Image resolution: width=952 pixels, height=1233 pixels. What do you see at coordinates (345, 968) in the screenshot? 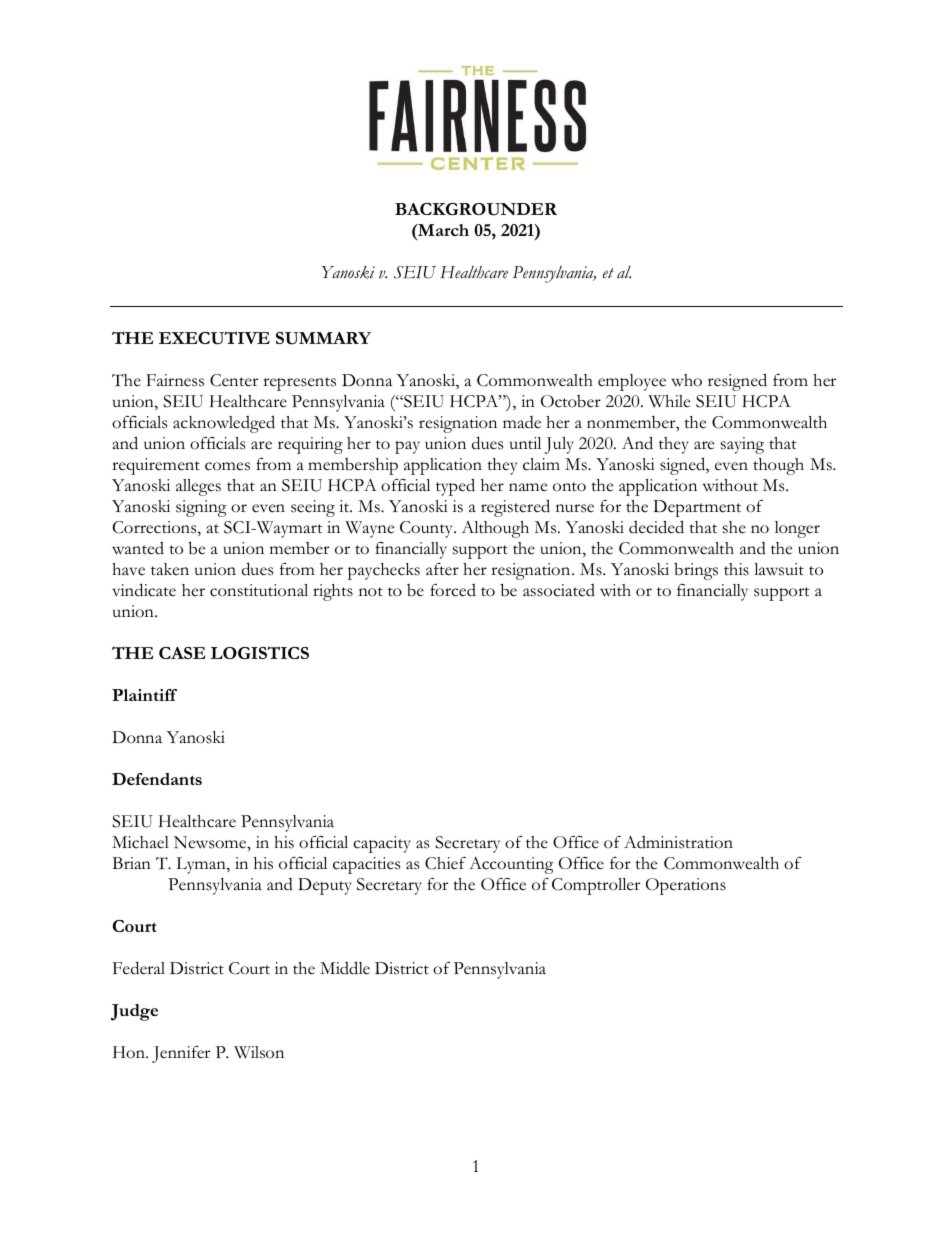
I see `Middle` at bounding box center [345, 968].
